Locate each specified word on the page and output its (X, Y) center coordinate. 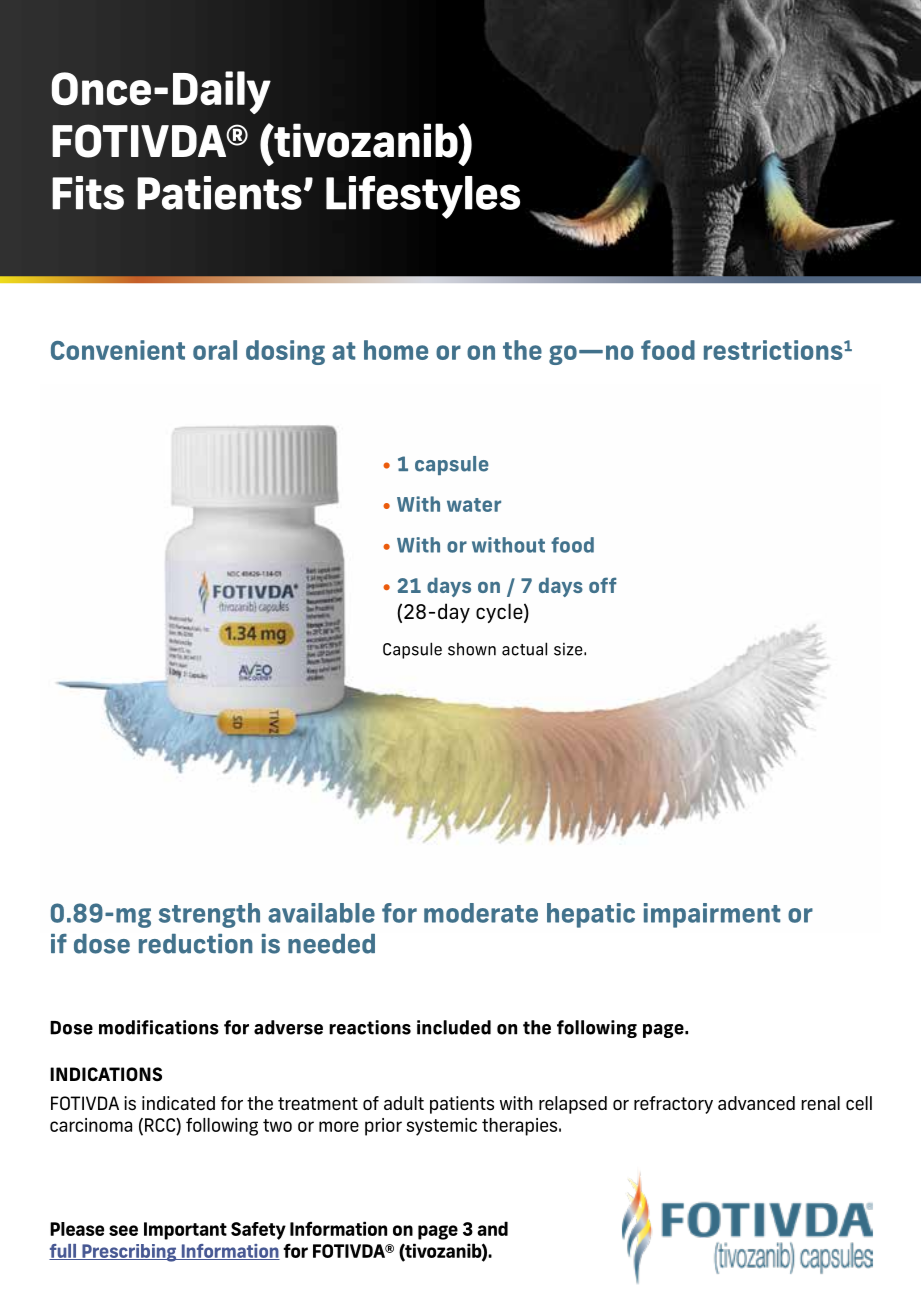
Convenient (118, 350)
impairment (712, 915)
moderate (481, 913)
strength (209, 915)
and (492, 1228)
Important (185, 1231)
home (396, 350)
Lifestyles (423, 197)
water (474, 505)
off (602, 585)
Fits (88, 193)
